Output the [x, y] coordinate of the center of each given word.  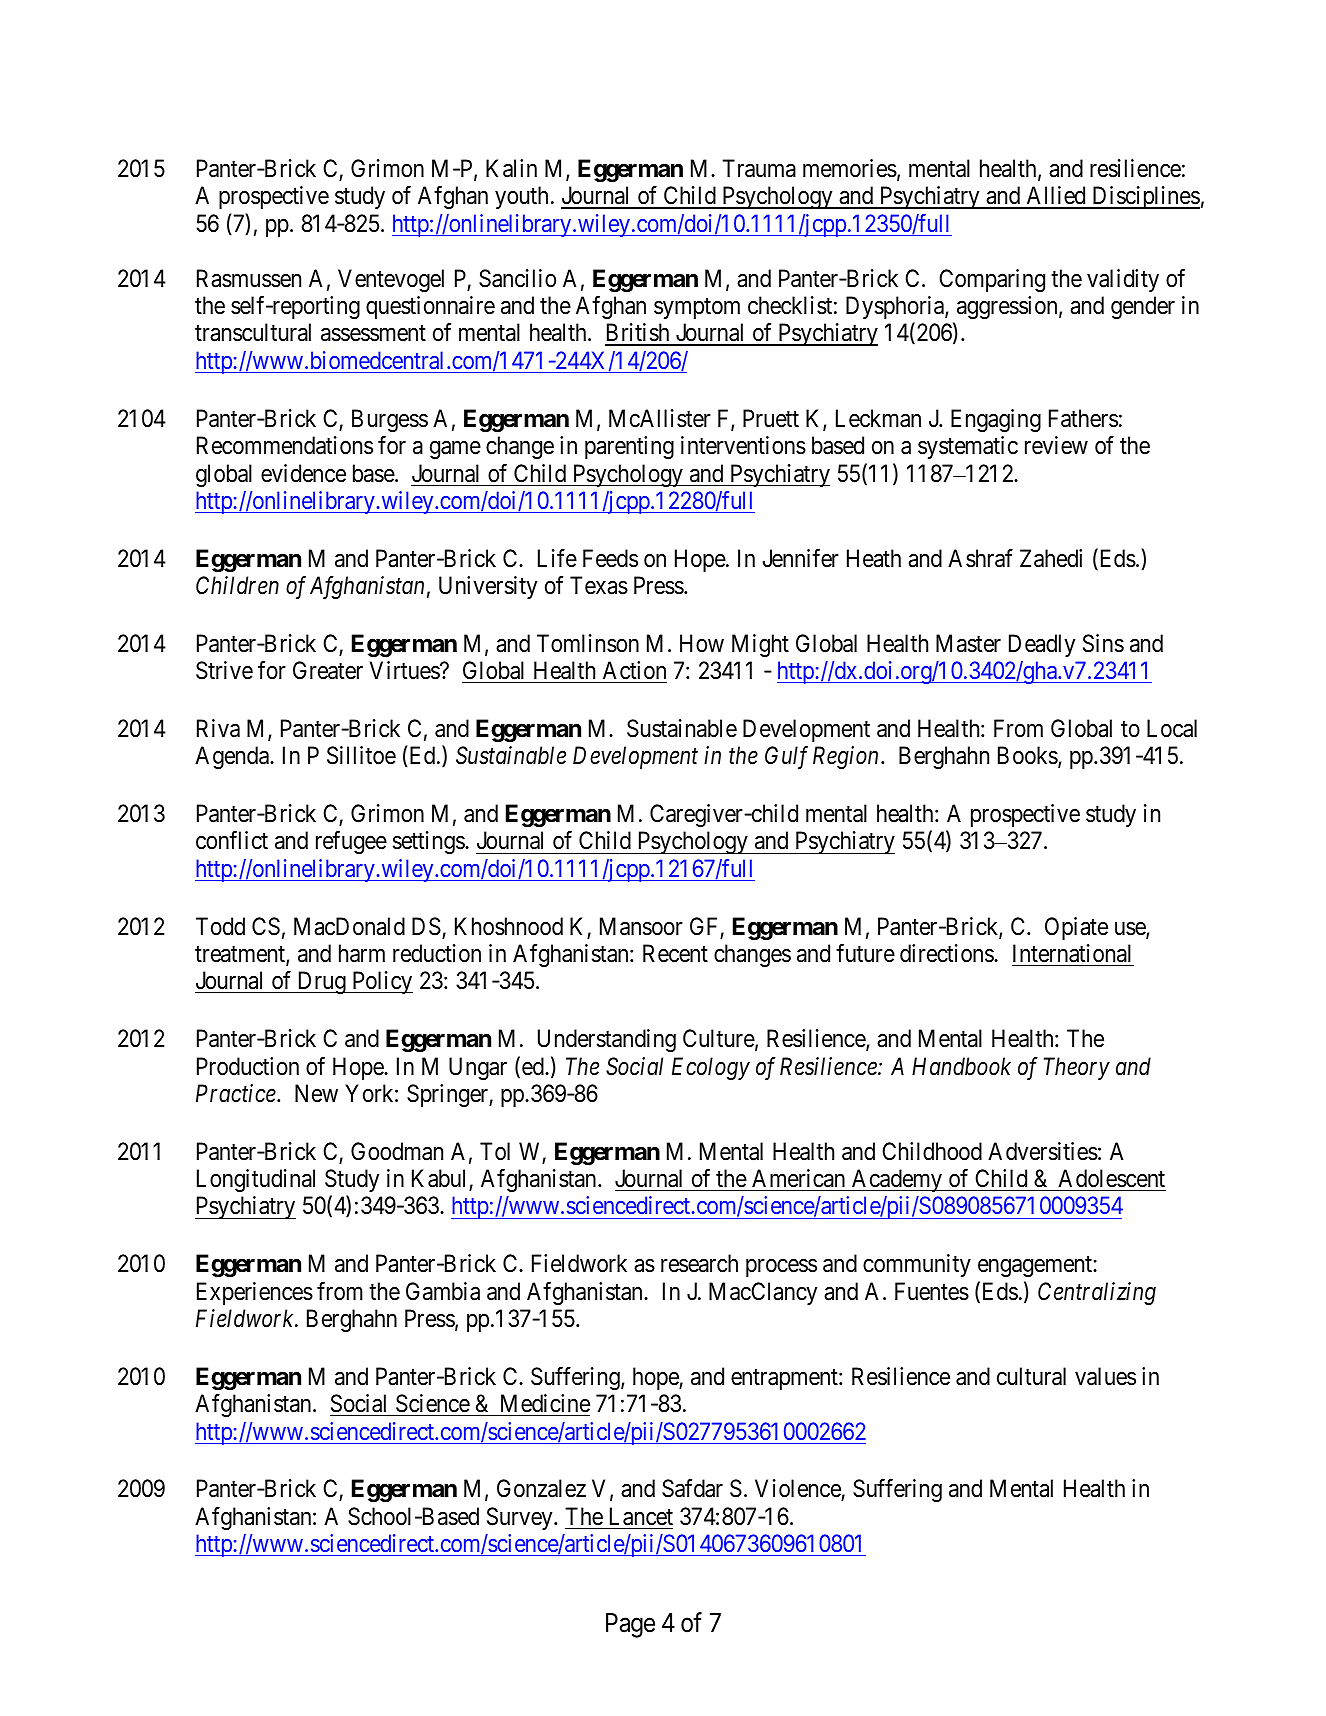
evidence [303, 473]
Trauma [759, 168]
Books [1028, 757]
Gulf [786, 757]
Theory [1077, 1068]
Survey [521, 1518]
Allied [1056, 197]
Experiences [255, 1293]
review [1056, 445]
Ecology [711, 1068]
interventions [743, 445]
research [699, 1263]
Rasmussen [249, 278]
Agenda [233, 757]
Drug [321, 983]
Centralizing [1097, 1293]
